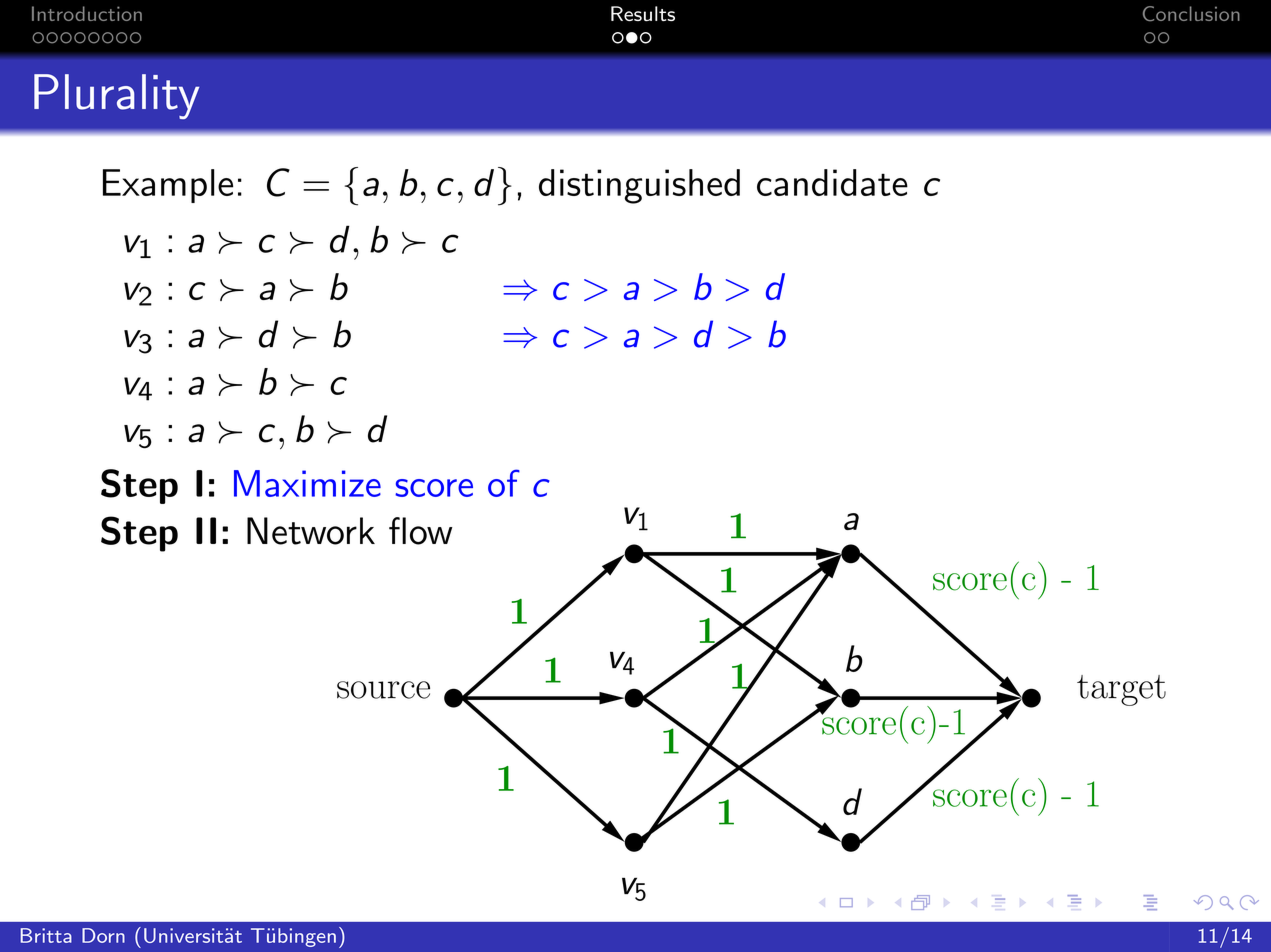  Describe the element at coordinates (1121, 690) in the screenshot. I see `target` at that location.
